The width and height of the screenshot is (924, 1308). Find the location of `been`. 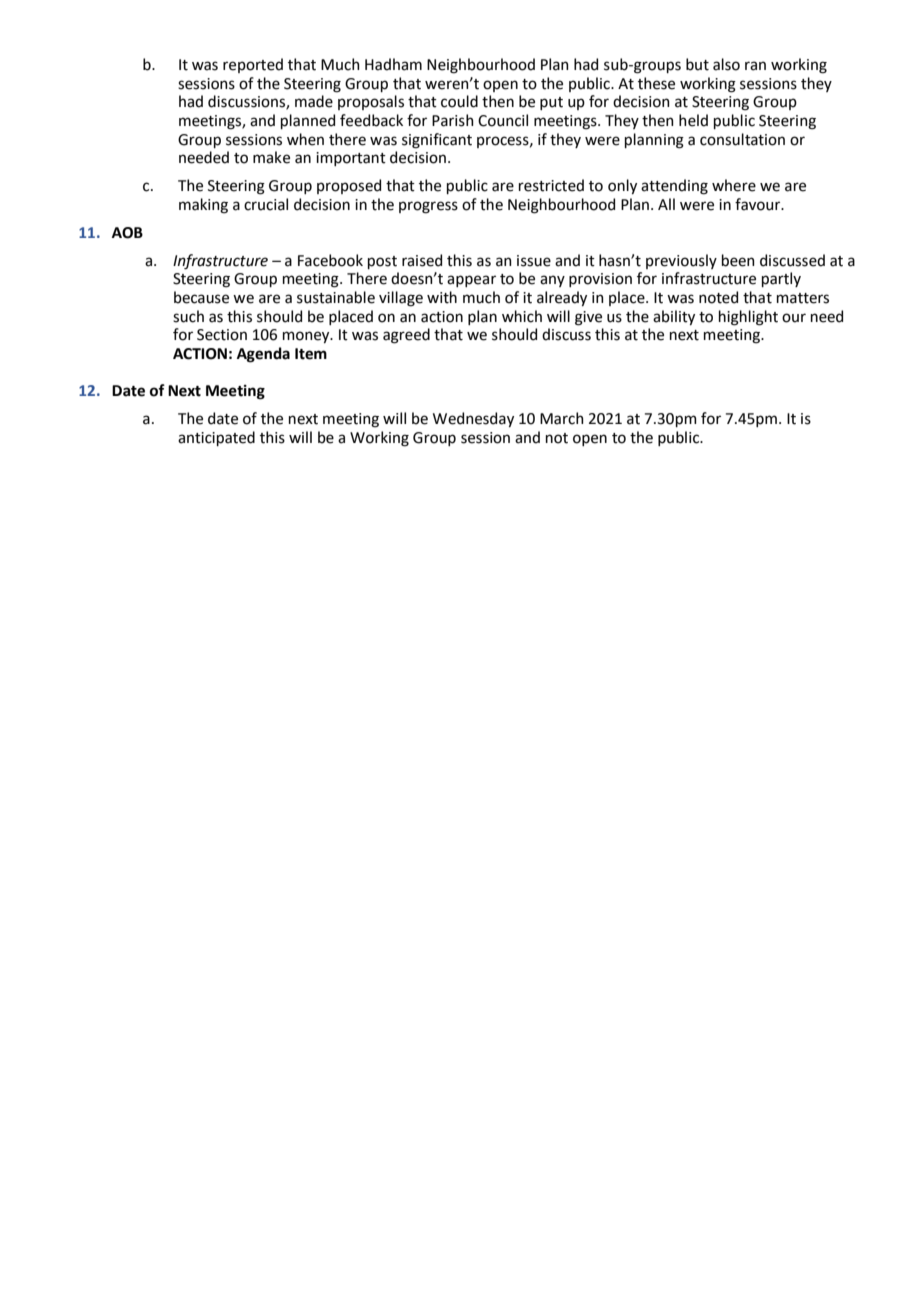

been is located at coordinates (738, 260).
